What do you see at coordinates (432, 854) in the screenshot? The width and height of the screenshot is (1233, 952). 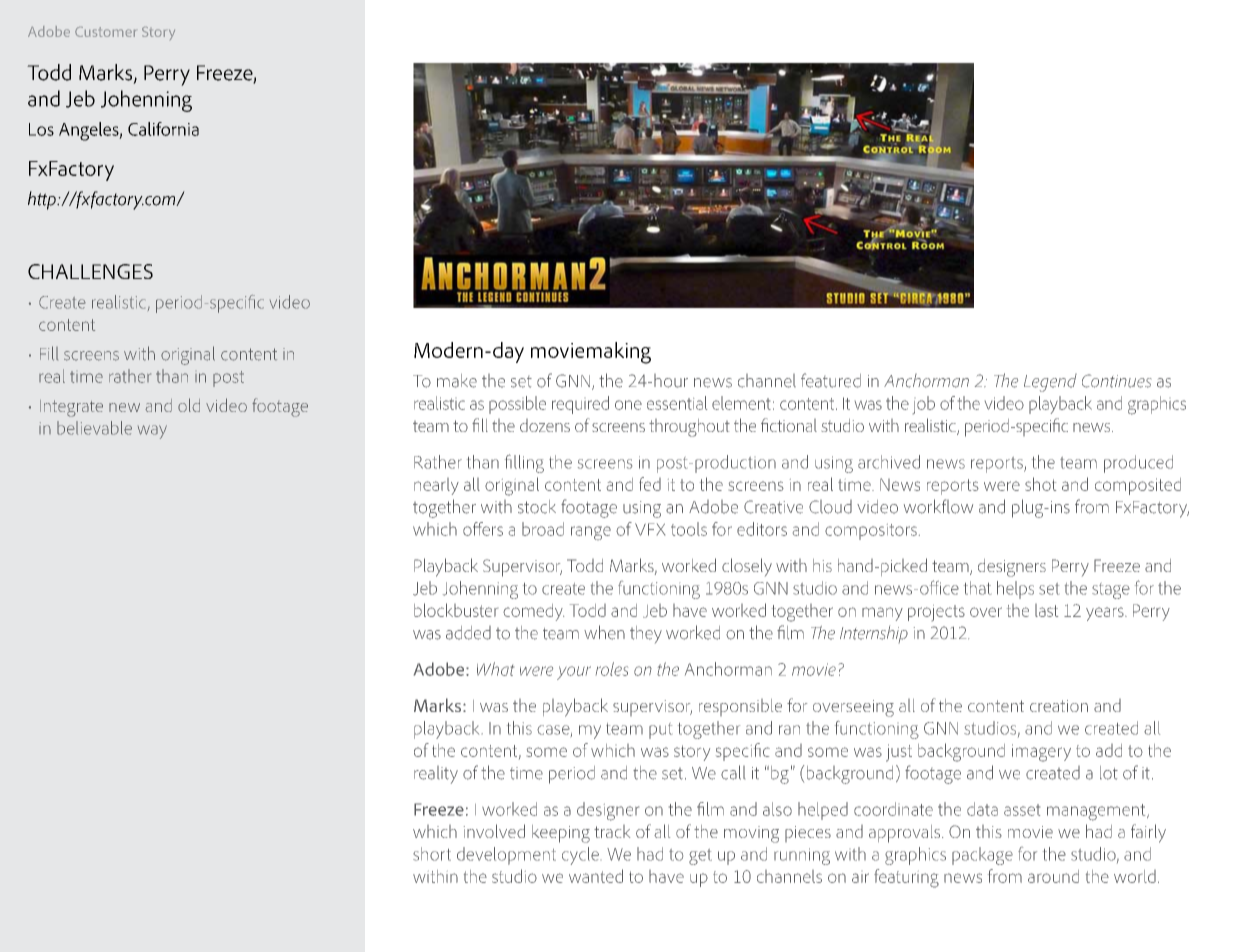 I see `short` at bounding box center [432, 854].
